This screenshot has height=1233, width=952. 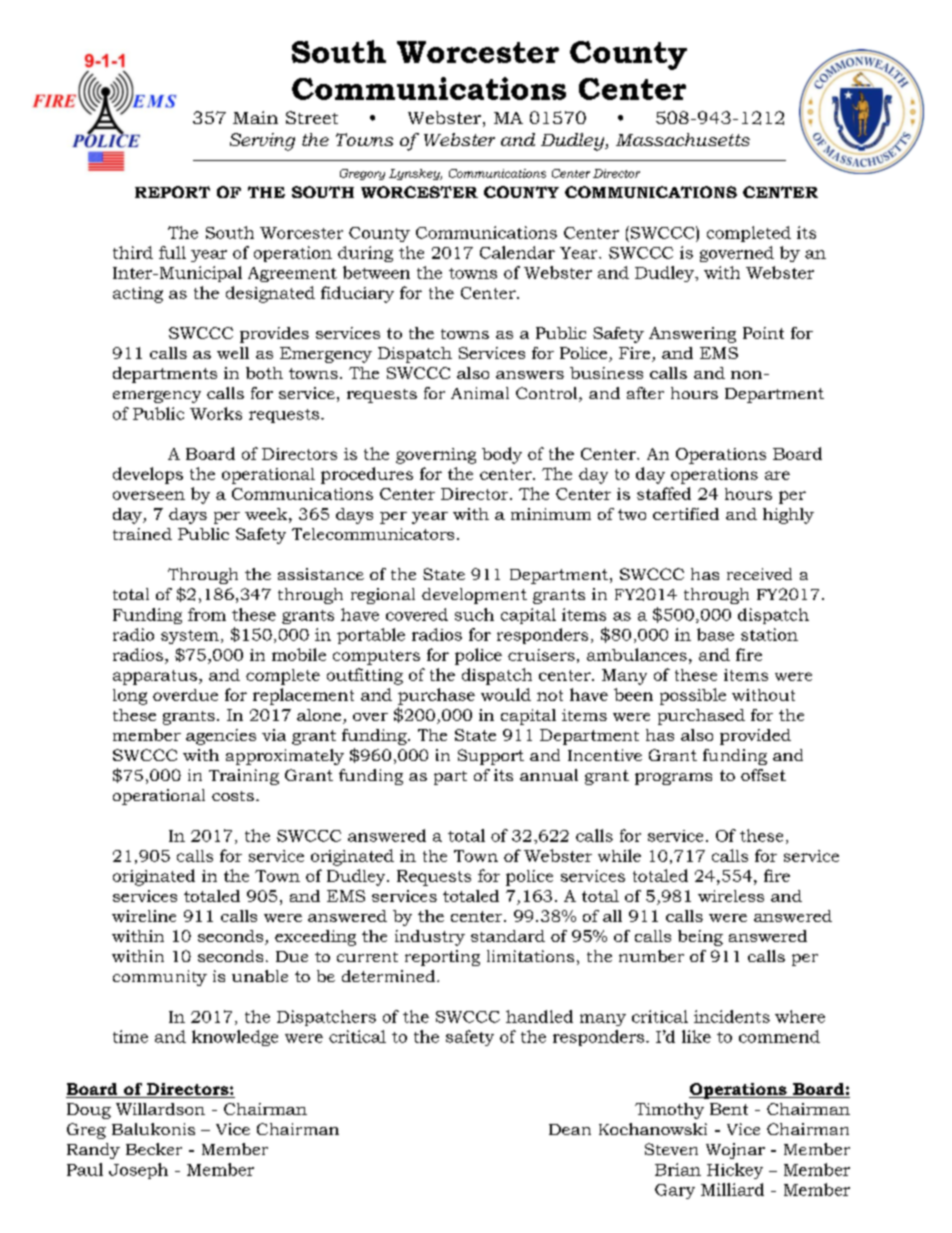 I want to click on Serving, so click(x=262, y=142).
